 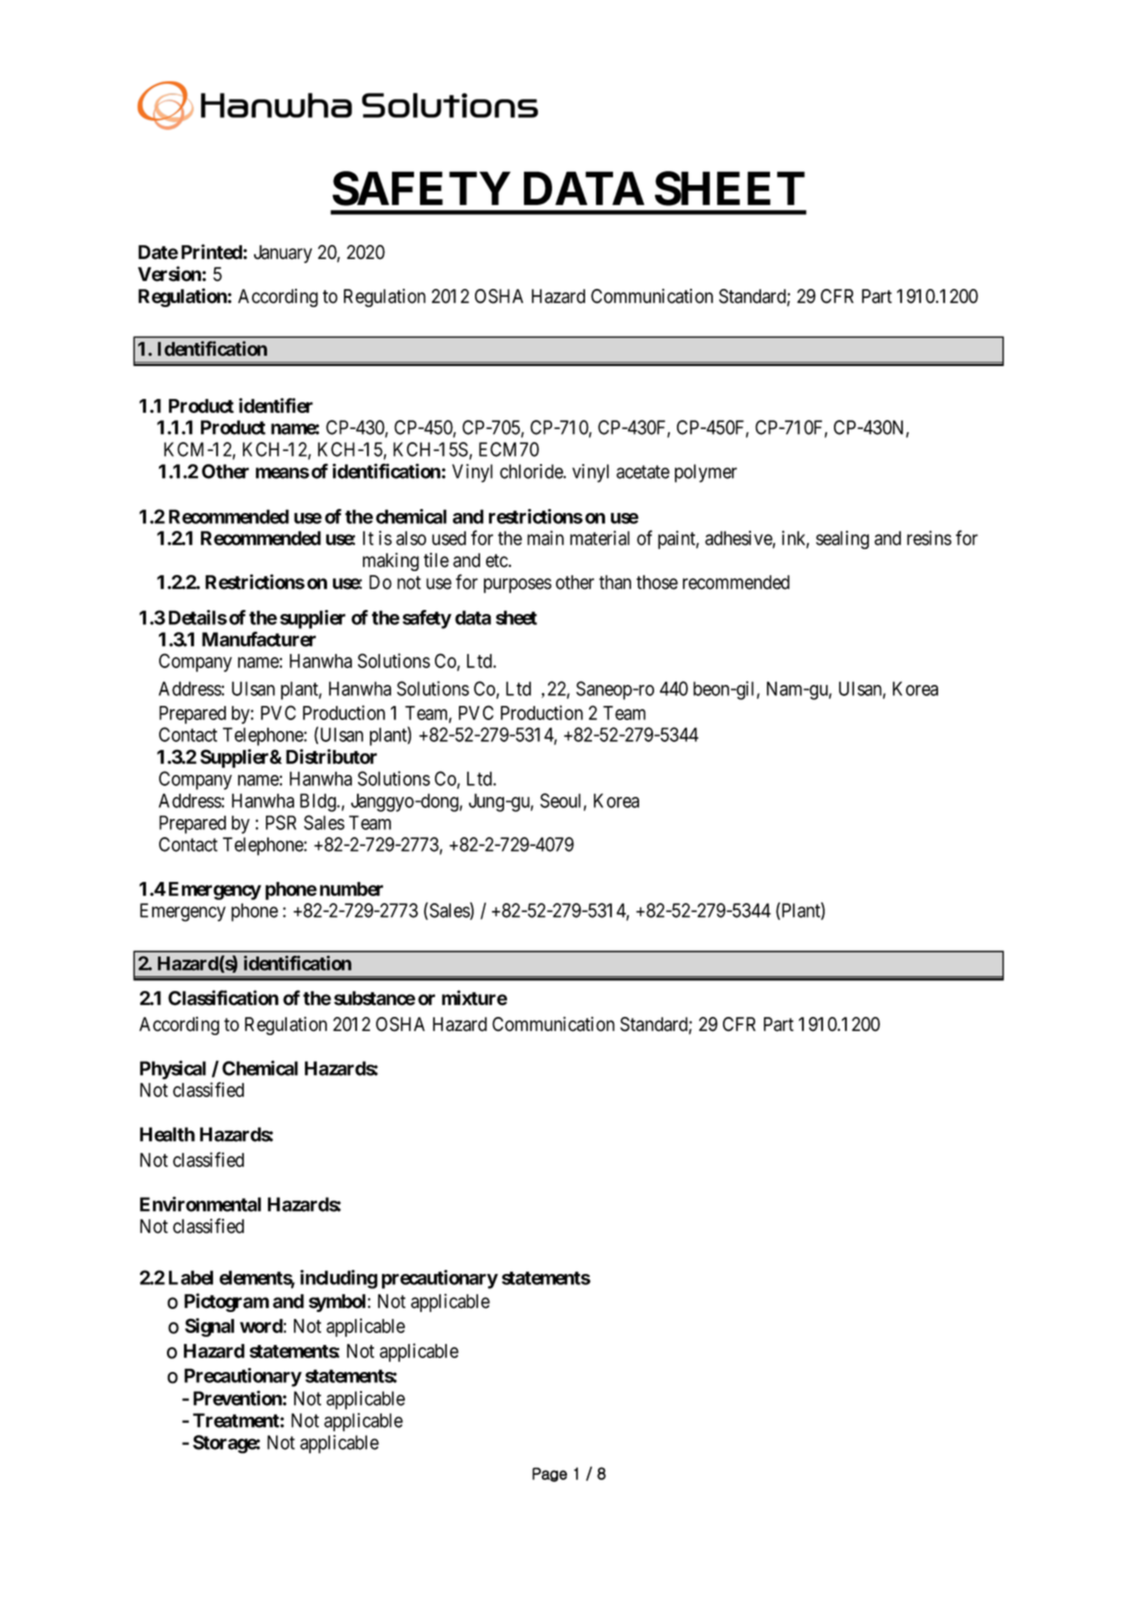 What do you see at coordinates (706, 473) in the image?
I see `polymer` at bounding box center [706, 473].
